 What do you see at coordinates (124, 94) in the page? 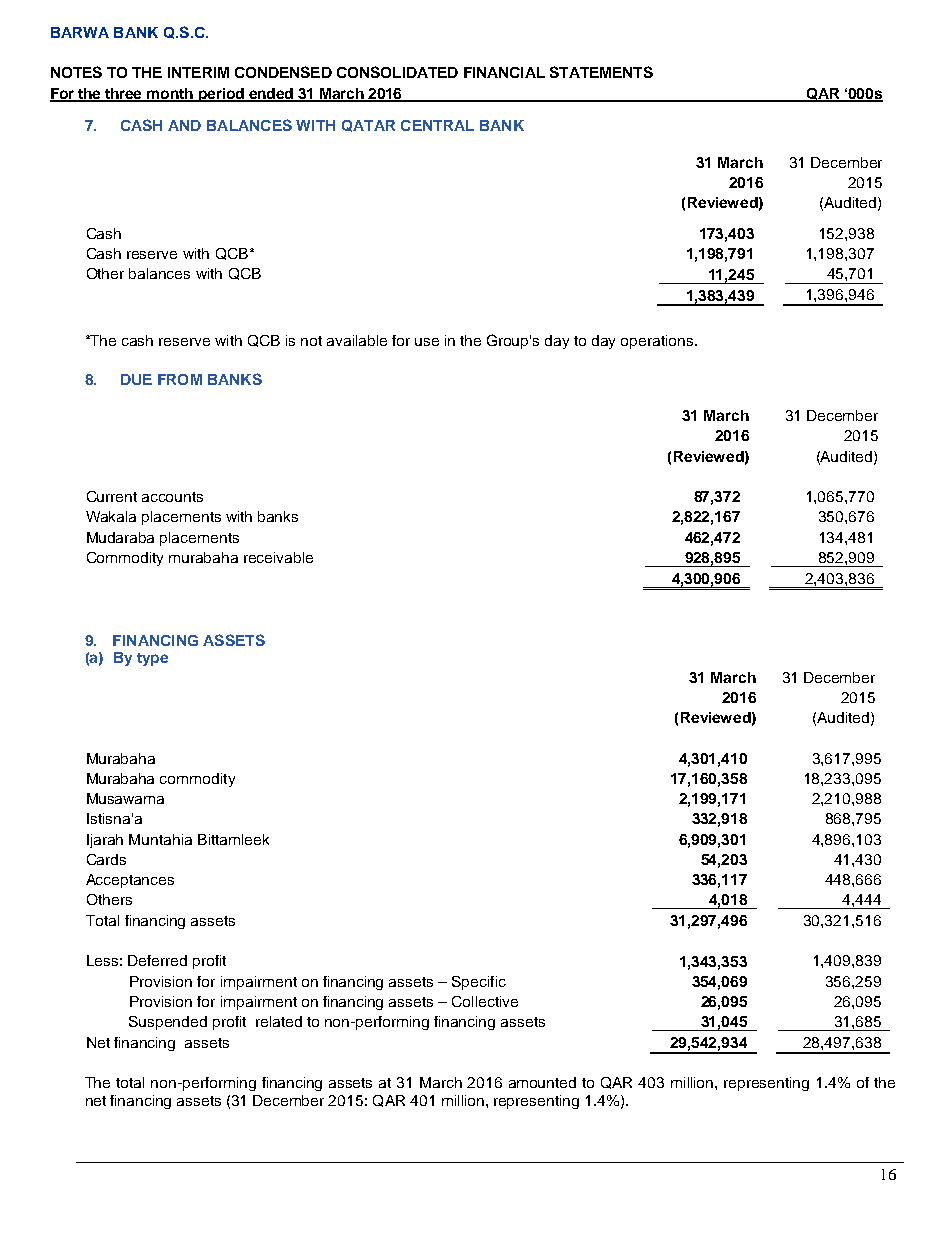
I see `three` at bounding box center [124, 94].
